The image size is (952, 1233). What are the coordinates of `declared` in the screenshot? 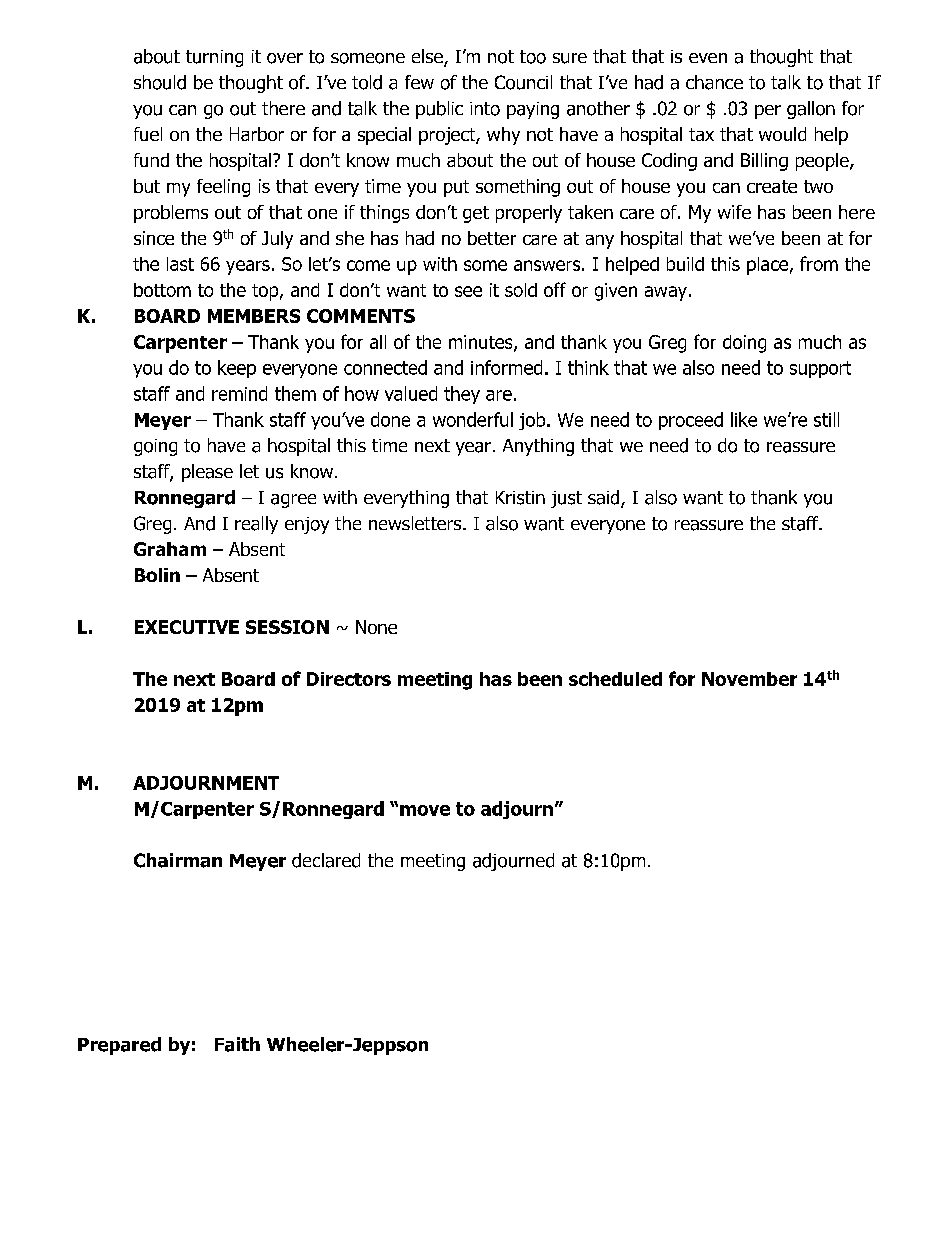 It's located at (326, 860).
